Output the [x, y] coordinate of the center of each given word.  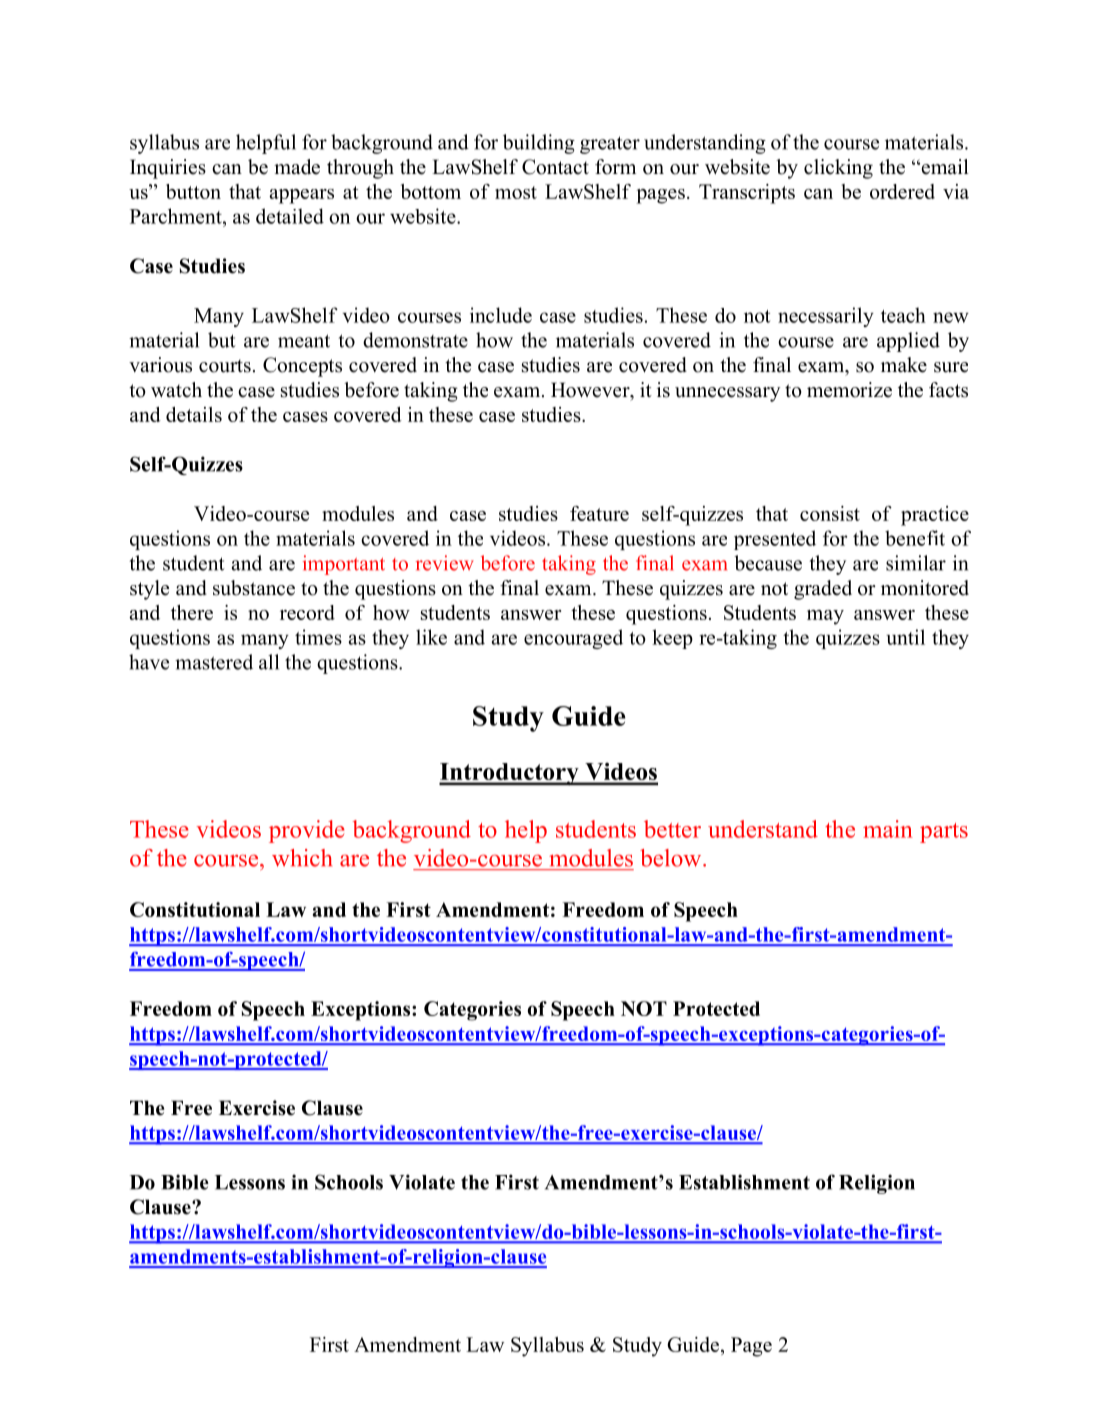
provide [307, 831]
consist [830, 513]
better [672, 829]
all [269, 662]
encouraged [573, 639]
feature [599, 513]
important [344, 565]
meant [304, 341]
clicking [838, 169]
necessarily [826, 317]
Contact [555, 167]
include [501, 315]
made [297, 167]
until [905, 637]
